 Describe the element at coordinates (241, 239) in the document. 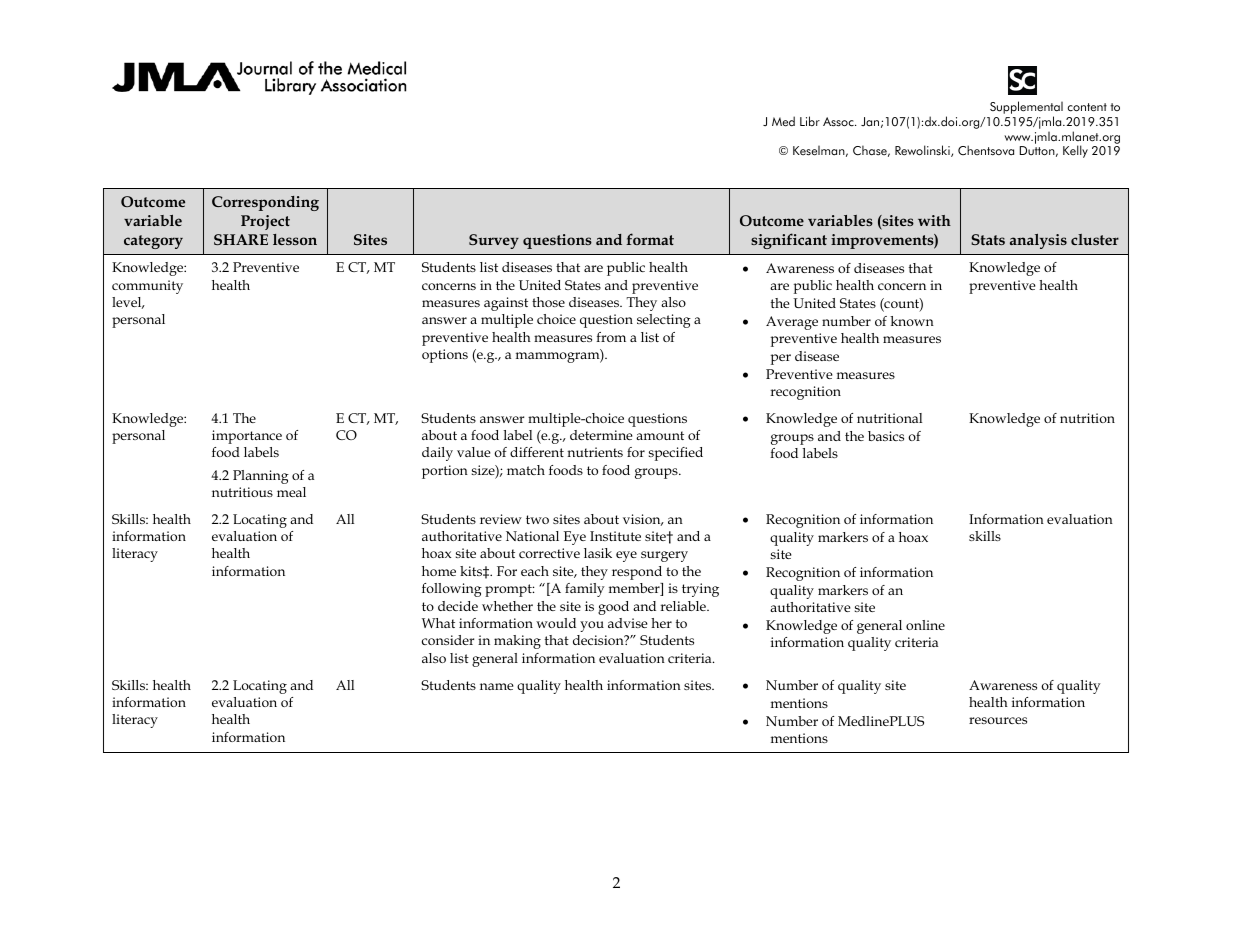

I see `SHARE` at that location.
